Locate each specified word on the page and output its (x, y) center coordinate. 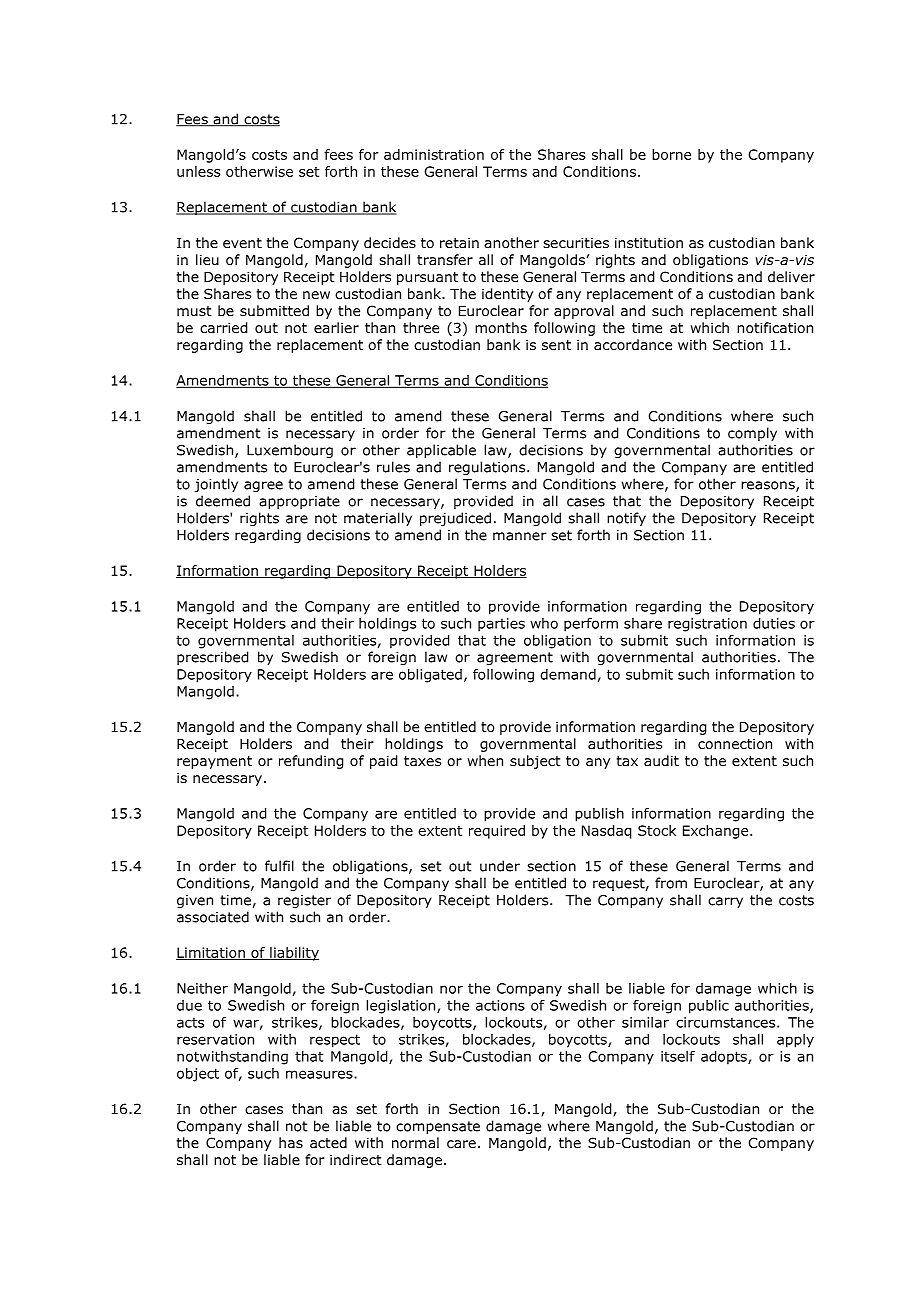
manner (520, 536)
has (291, 1142)
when (485, 760)
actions (500, 1005)
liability (293, 954)
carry (725, 902)
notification (775, 328)
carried (223, 328)
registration (707, 625)
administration (434, 154)
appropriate (299, 502)
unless (198, 171)
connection (735, 744)
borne (671, 154)
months (501, 328)
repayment (214, 762)
